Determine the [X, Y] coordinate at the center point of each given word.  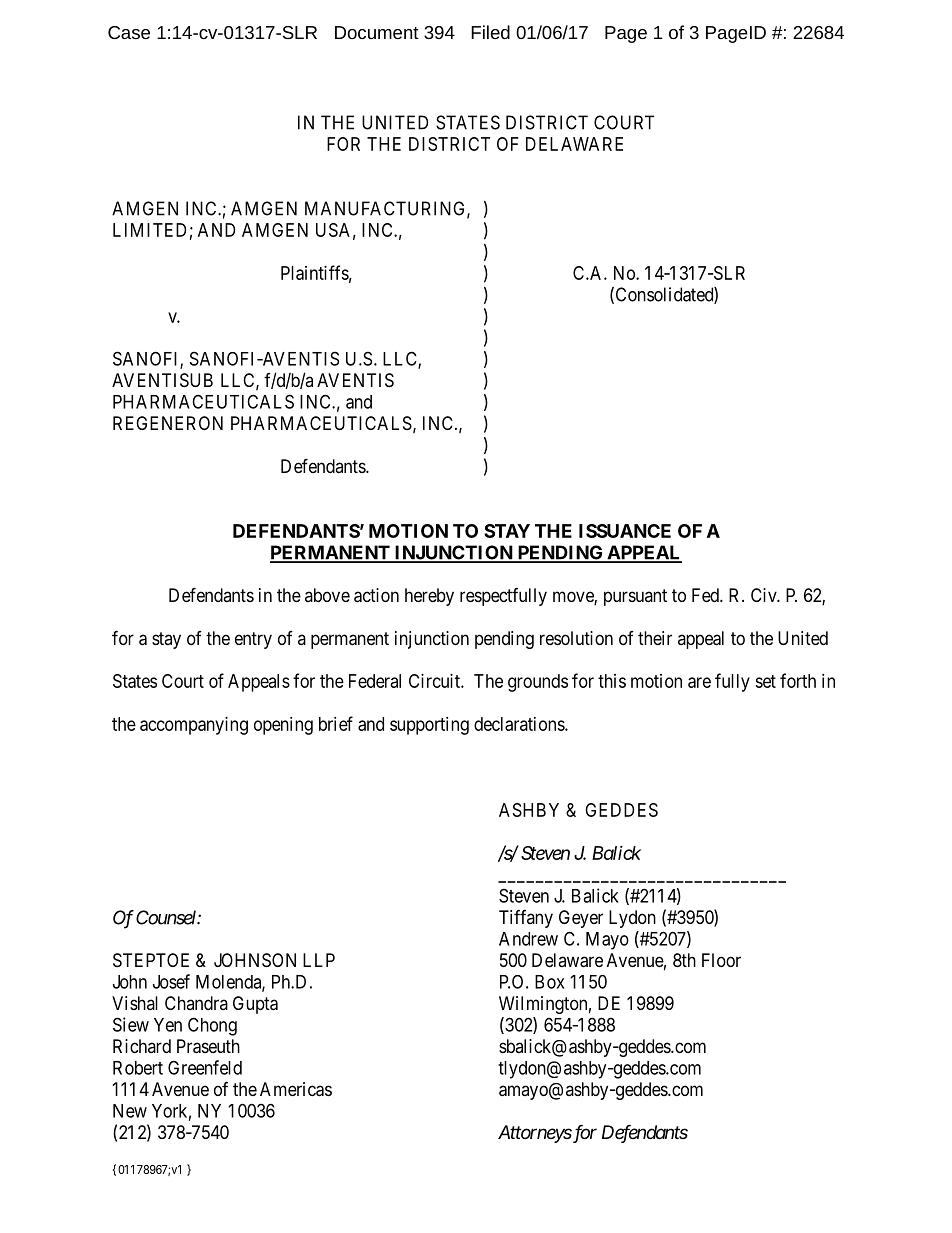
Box [549, 982]
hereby [429, 597]
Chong [212, 1026]
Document [377, 32]
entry [253, 640]
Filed [490, 32]
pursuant [635, 597]
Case [129, 32]
